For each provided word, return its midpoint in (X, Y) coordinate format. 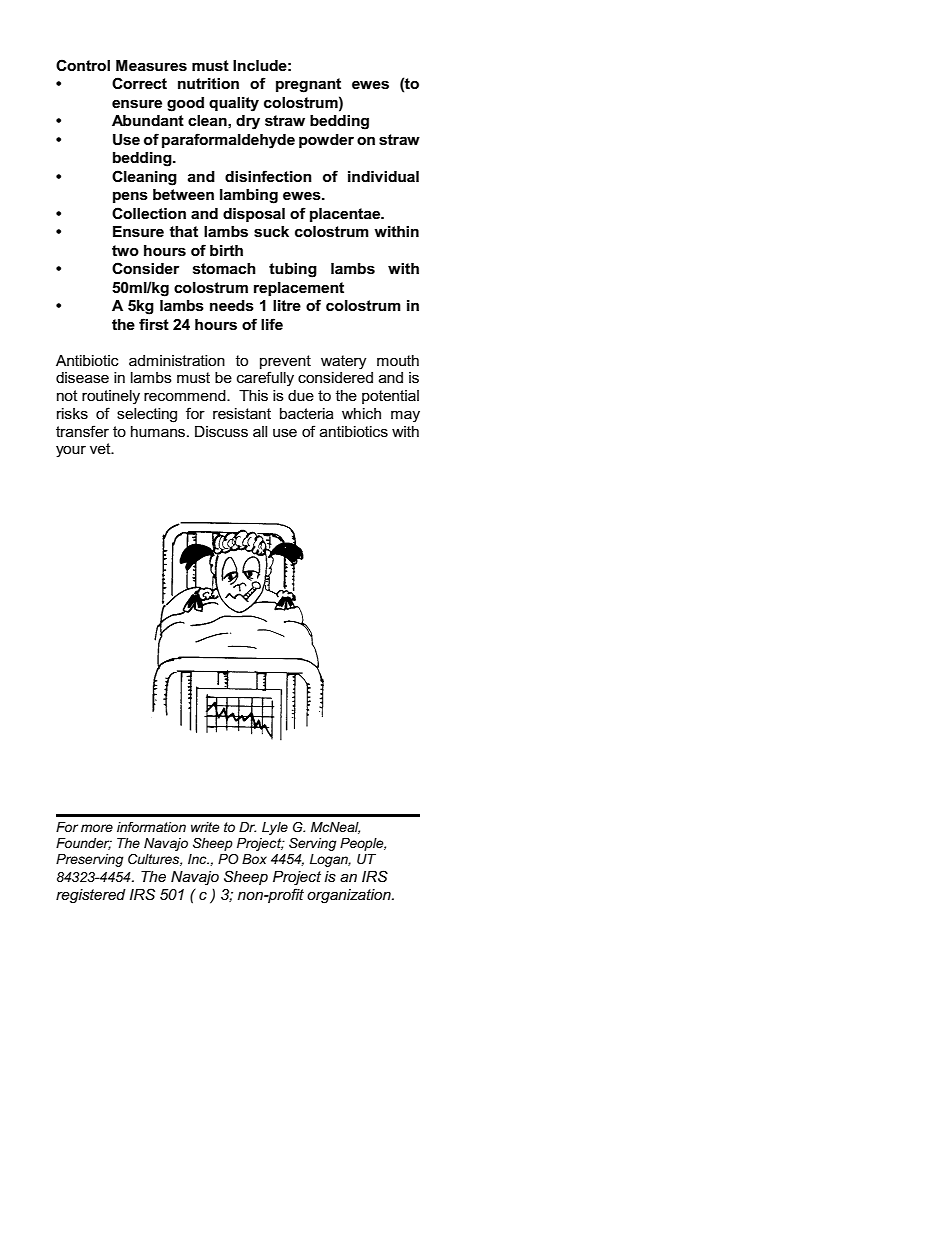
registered (91, 896)
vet (101, 448)
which (361, 413)
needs (232, 306)
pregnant (308, 85)
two (125, 250)
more (97, 828)
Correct (139, 83)
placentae (346, 215)
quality (234, 104)
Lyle (275, 828)
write (205, 827)
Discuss (221, 431)
